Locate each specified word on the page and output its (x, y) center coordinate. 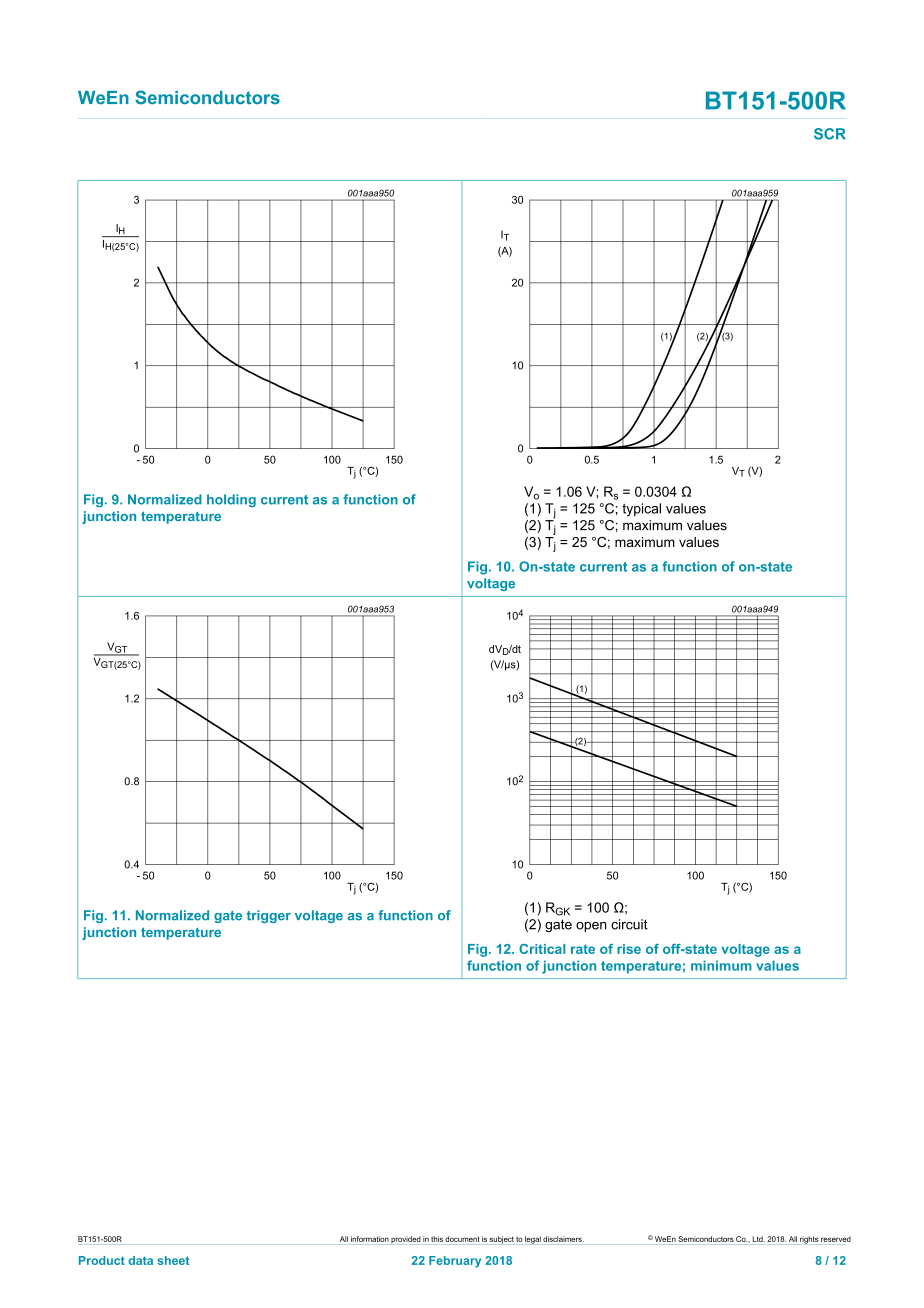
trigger (269, 916)
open (591, 927)
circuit (629, 924)
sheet (173, 1260)
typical (641, 510)
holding (231, 500)
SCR (830, 134)
